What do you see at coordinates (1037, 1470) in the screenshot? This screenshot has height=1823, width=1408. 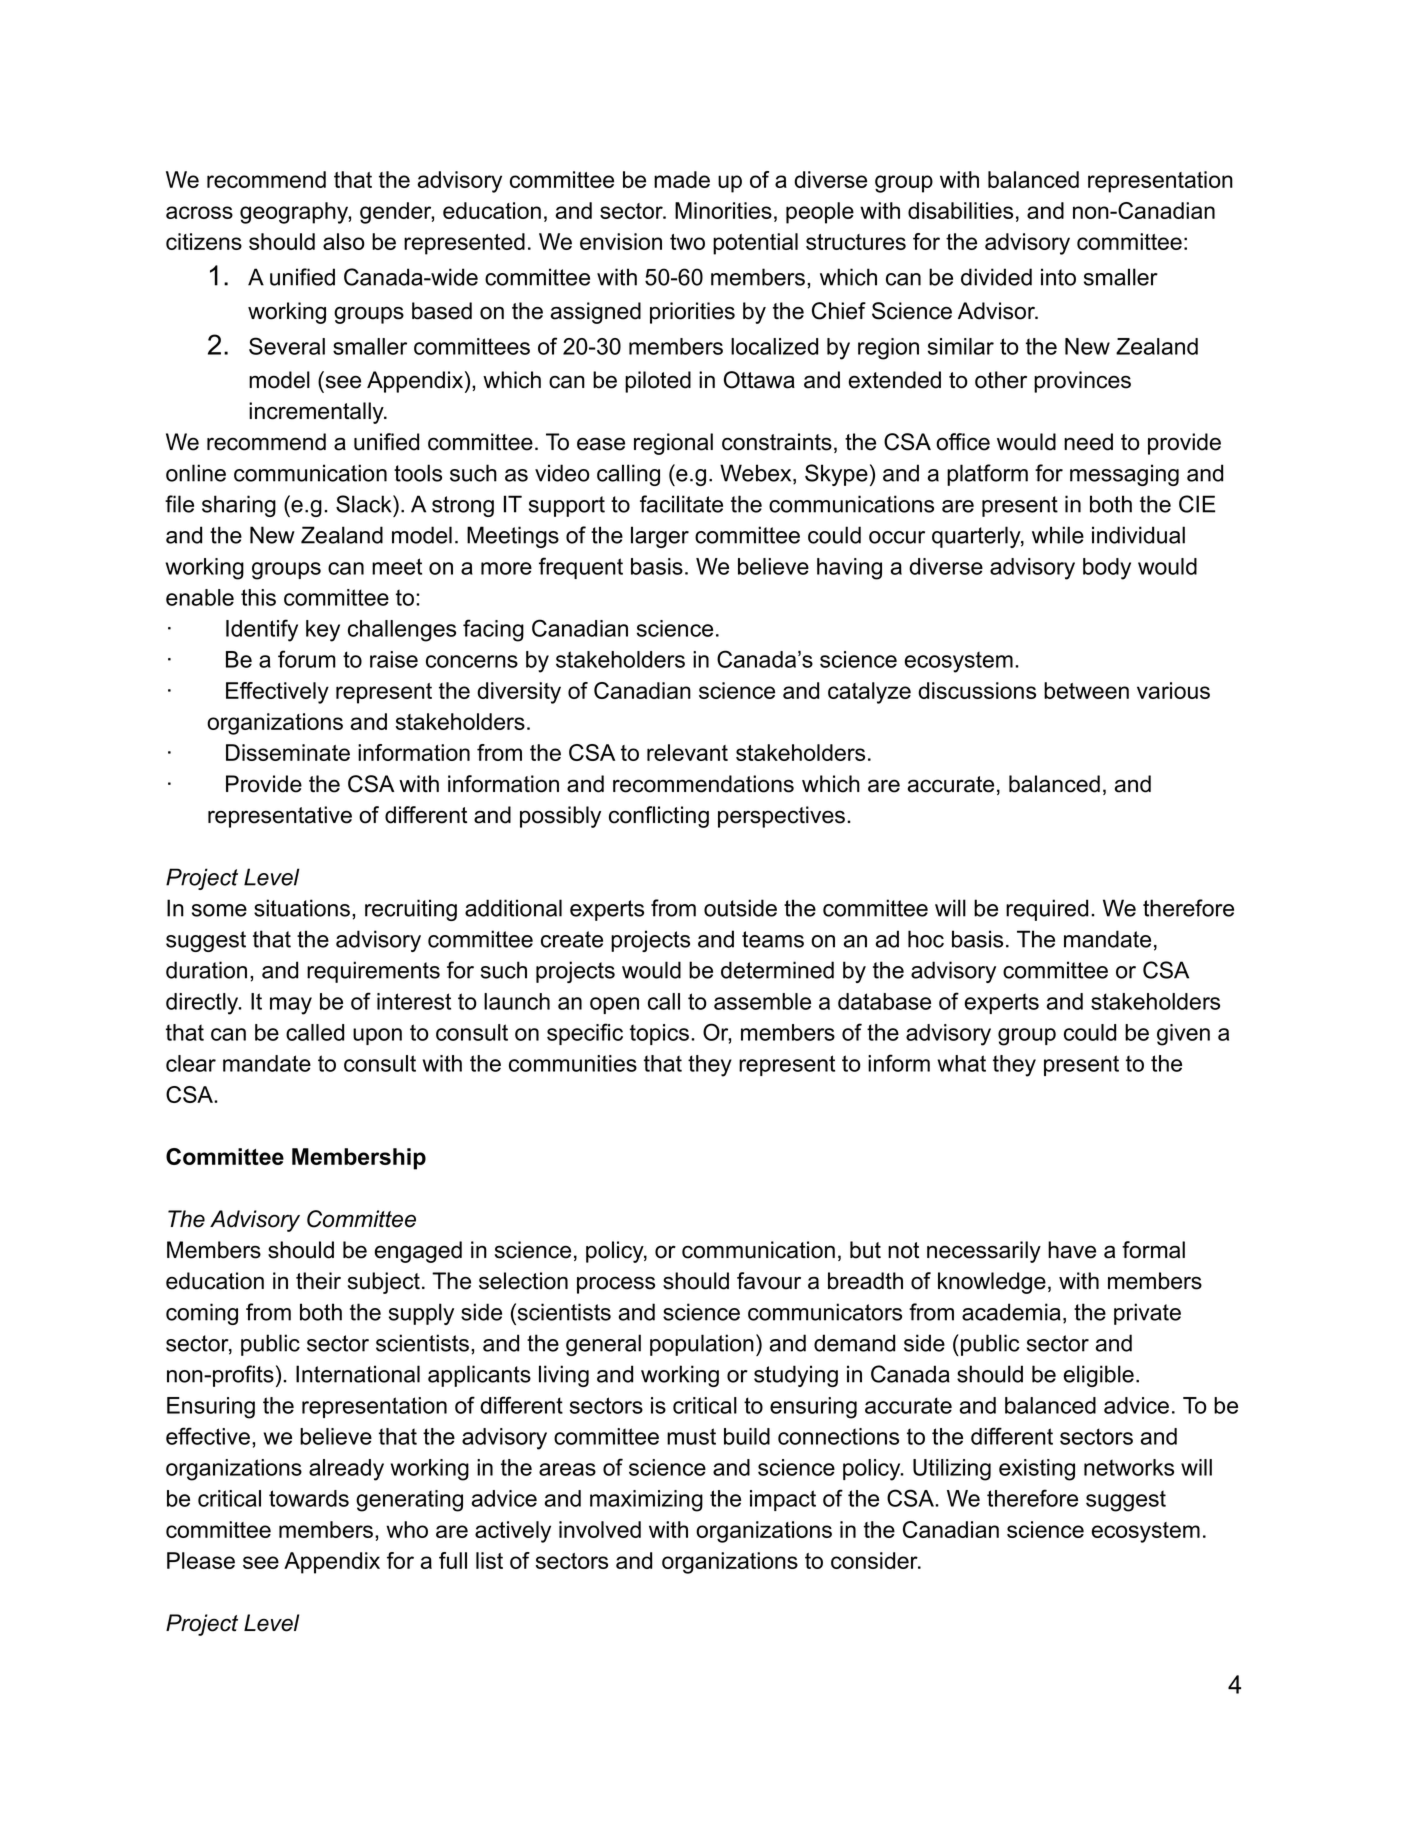 I see `existing` at bounding box center [1037, 1470].
